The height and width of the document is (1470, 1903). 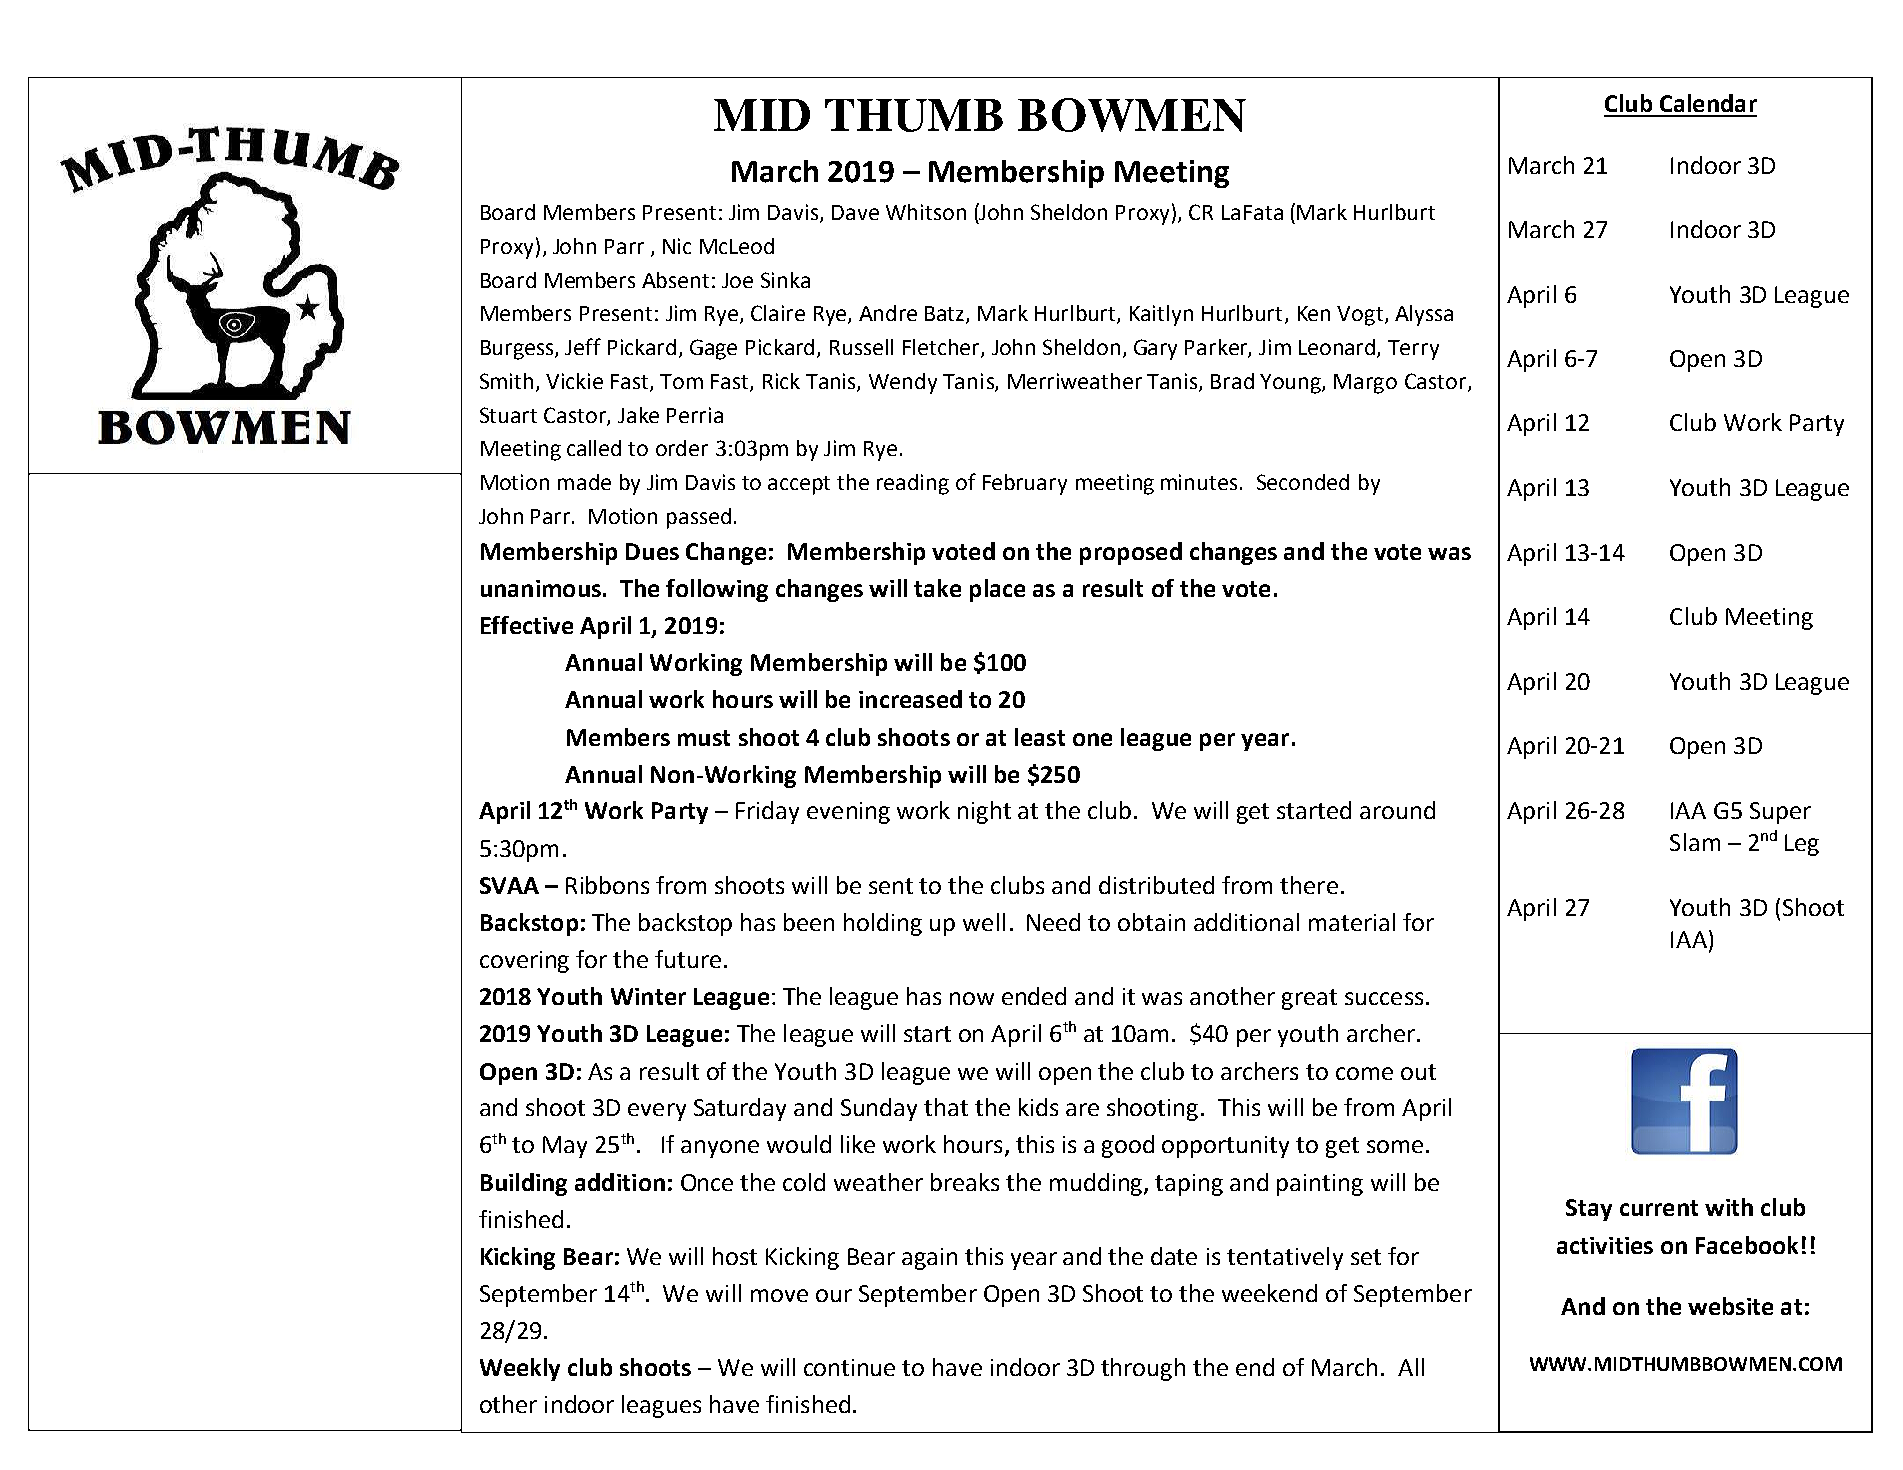 I want to click on website, so click(x=1730, y=1306).
